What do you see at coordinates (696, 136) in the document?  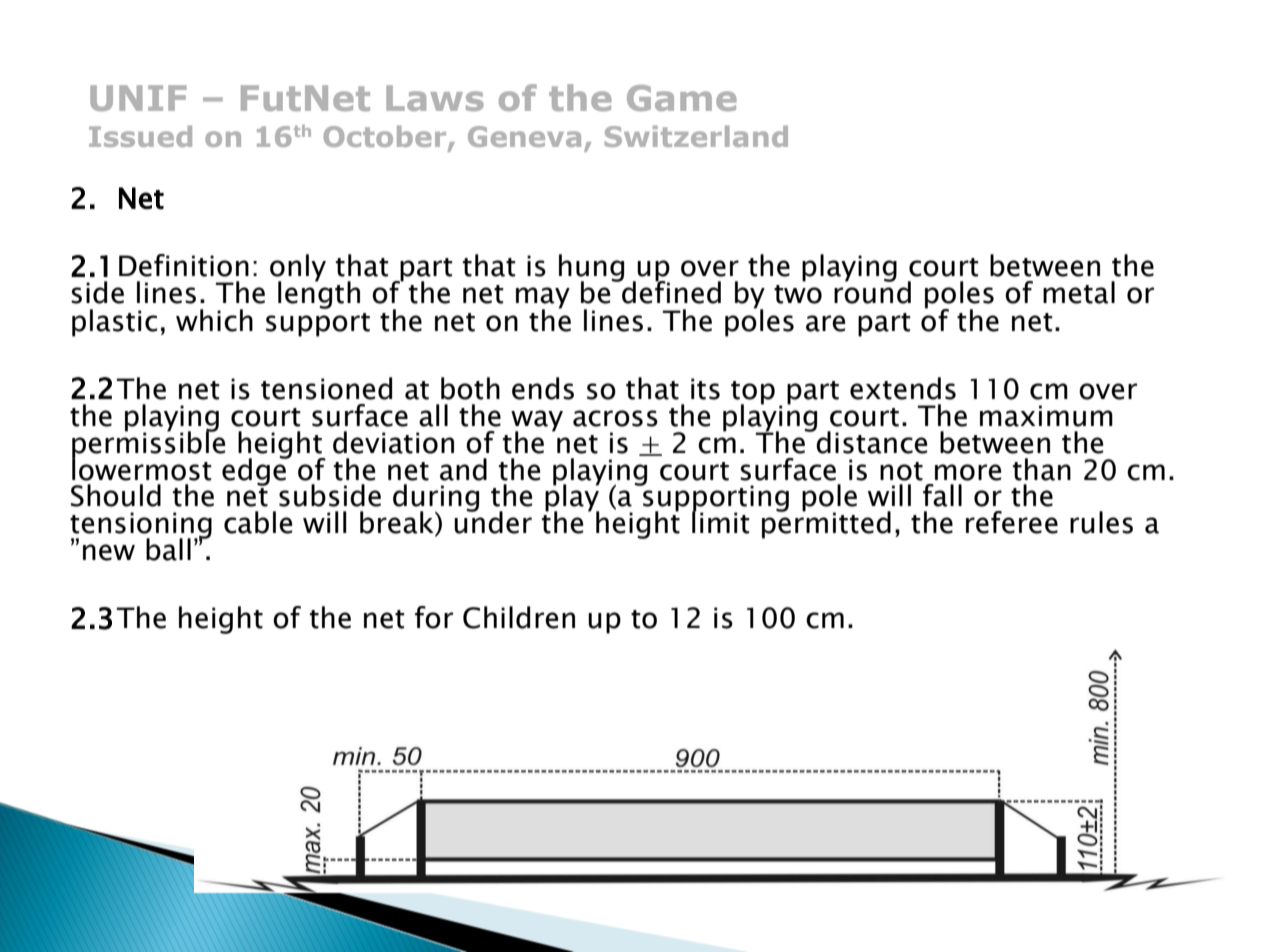 I see `Switzerland` at bounding box center [696, 136].
